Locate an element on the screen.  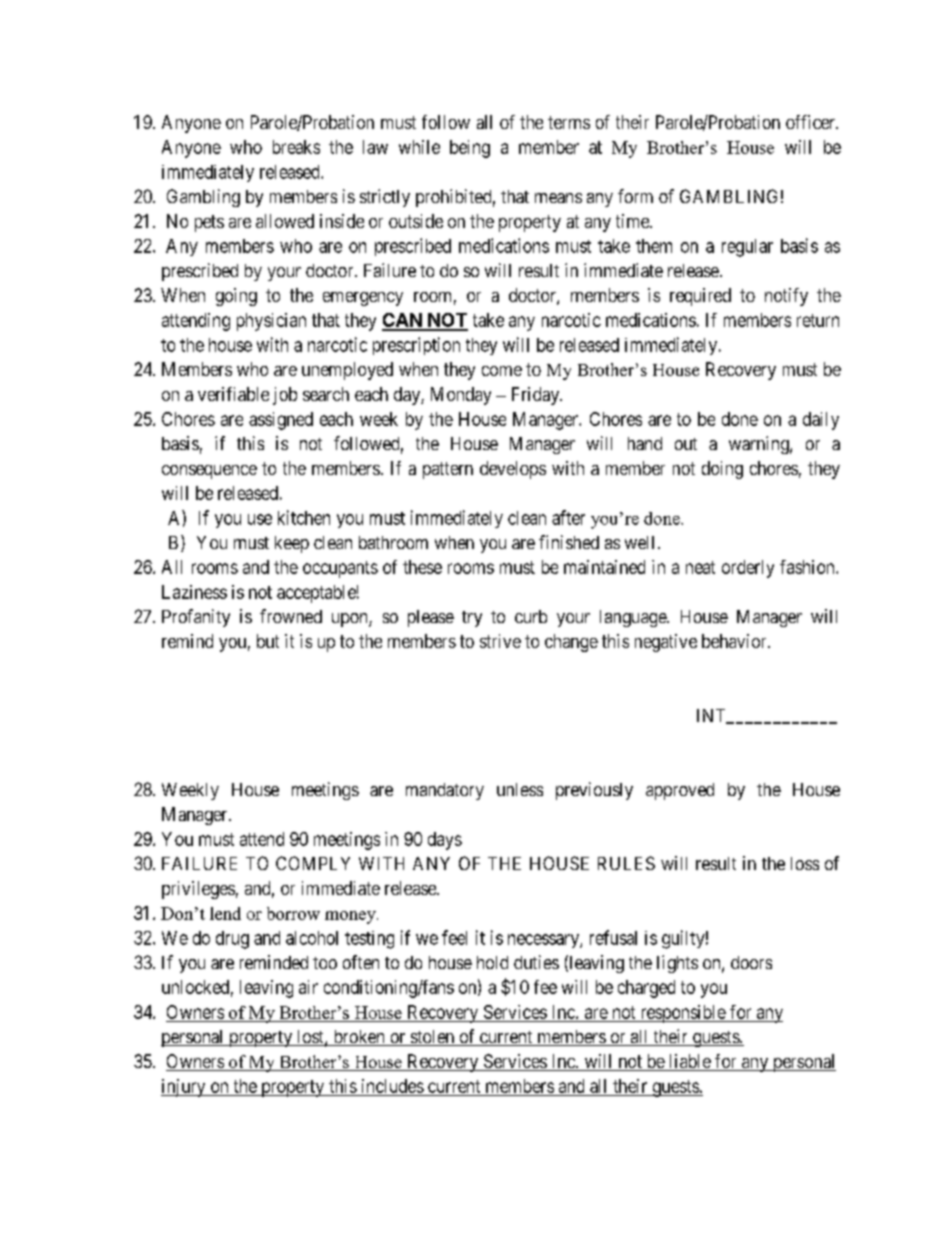
frowned is located at coordinates (291, 616).
